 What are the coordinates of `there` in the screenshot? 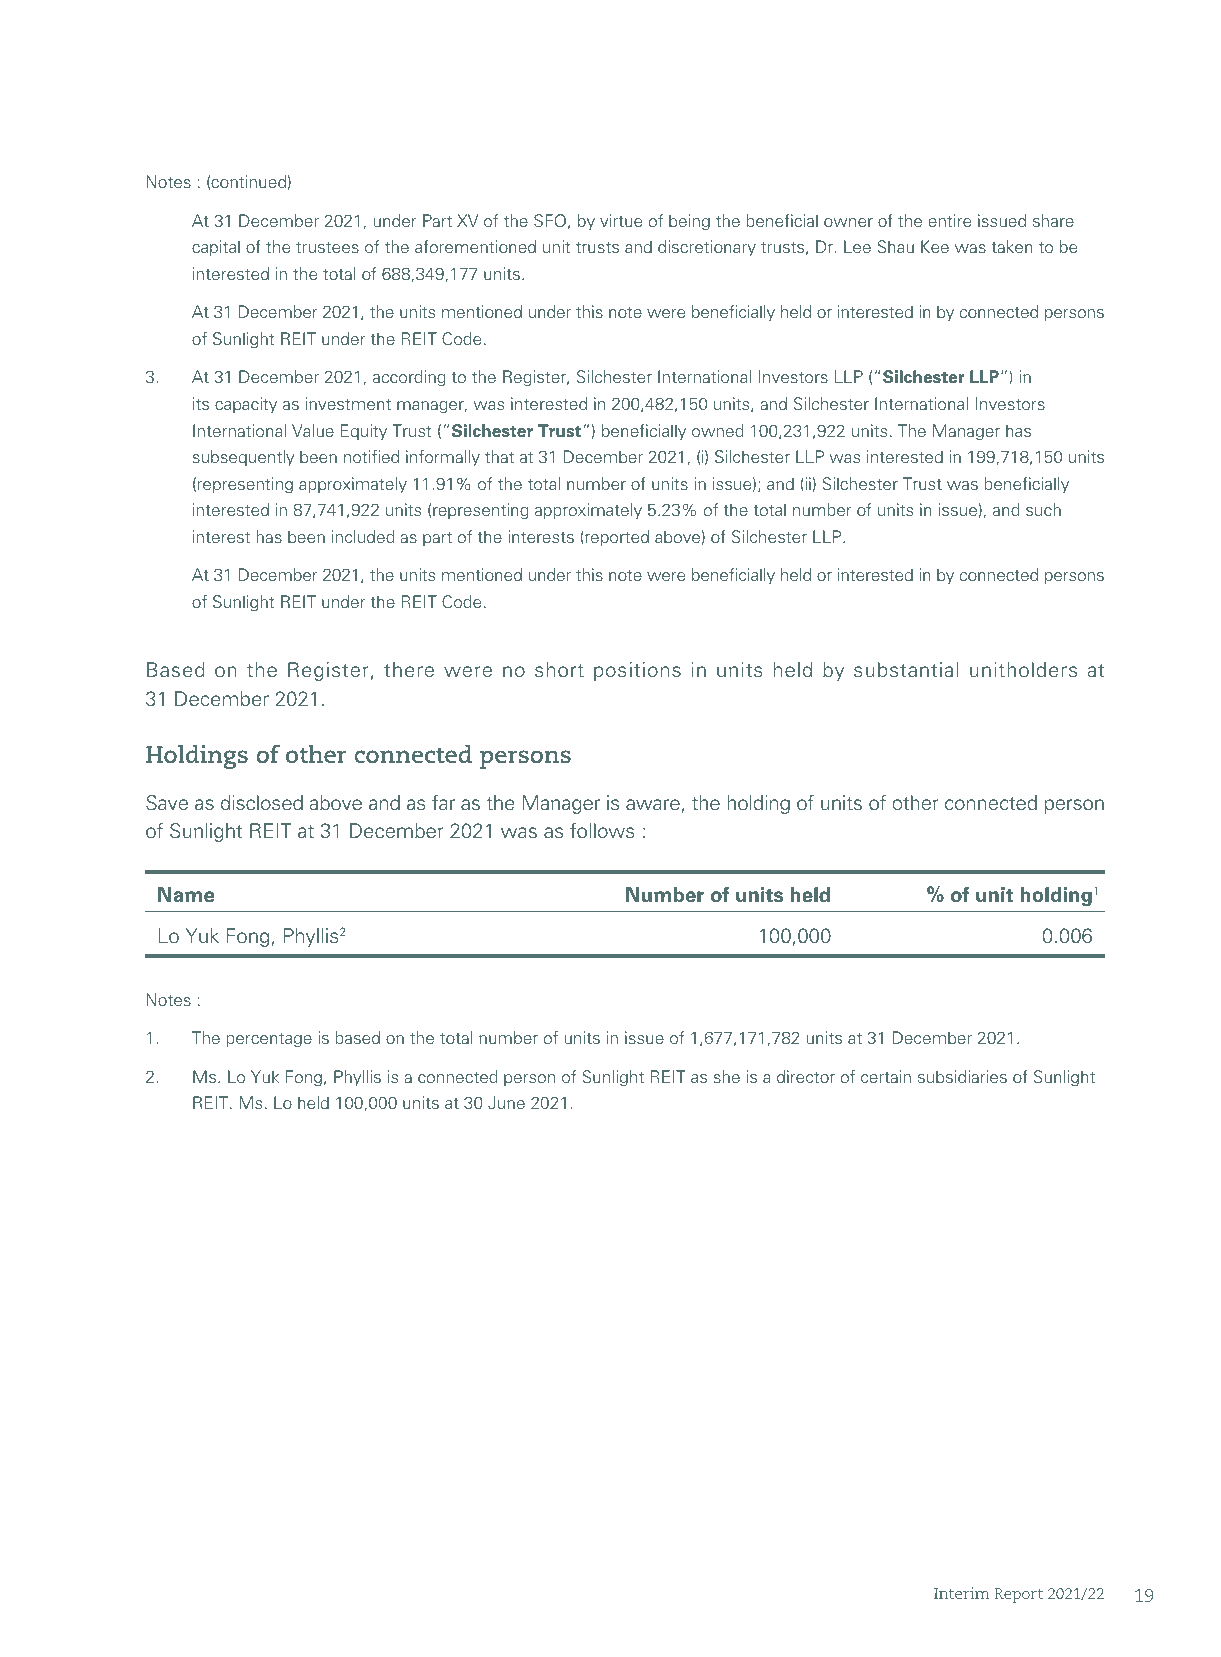 It's located at (409, 670).
